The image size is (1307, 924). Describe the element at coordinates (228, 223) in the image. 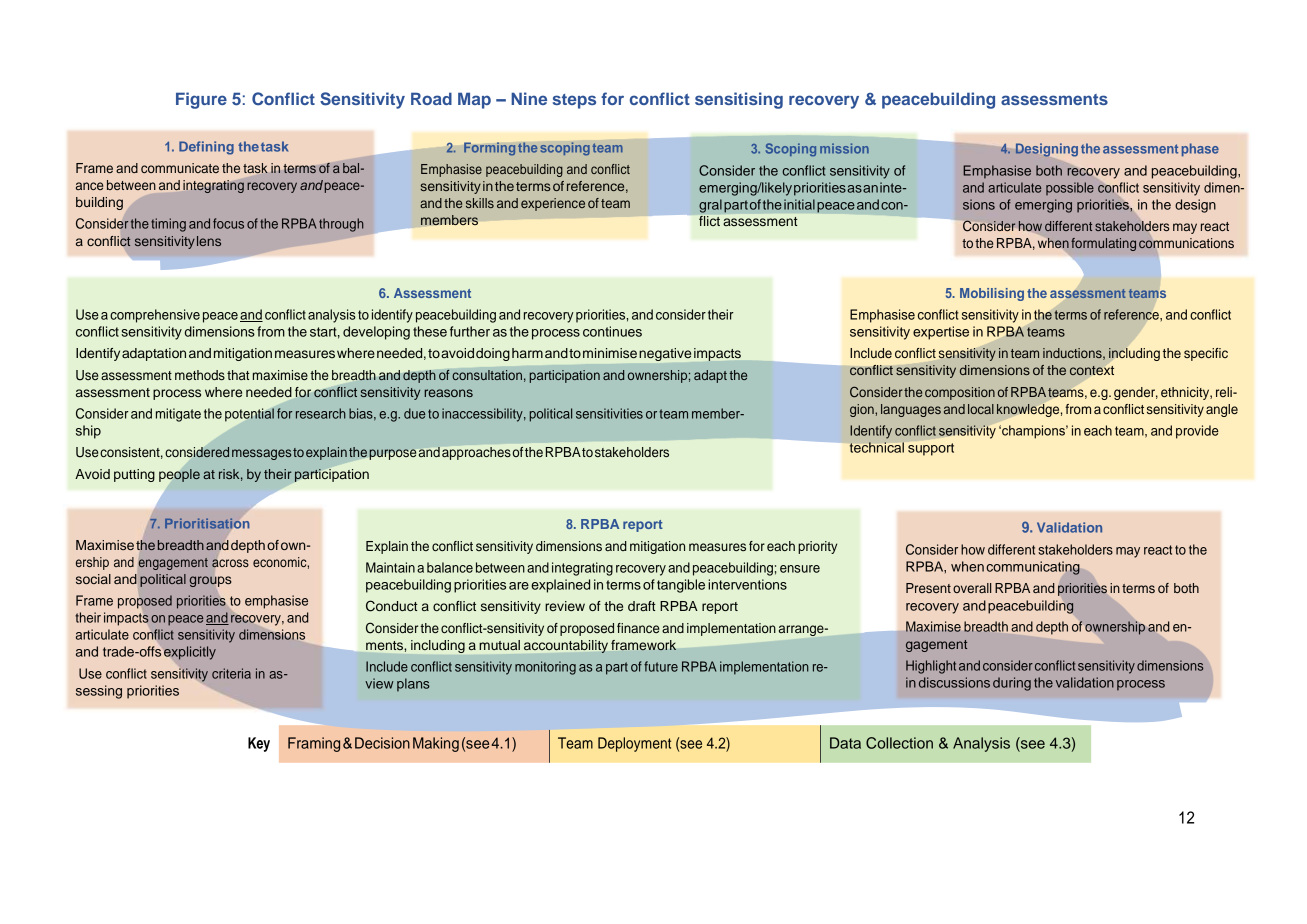

I see `focus` at that location.
